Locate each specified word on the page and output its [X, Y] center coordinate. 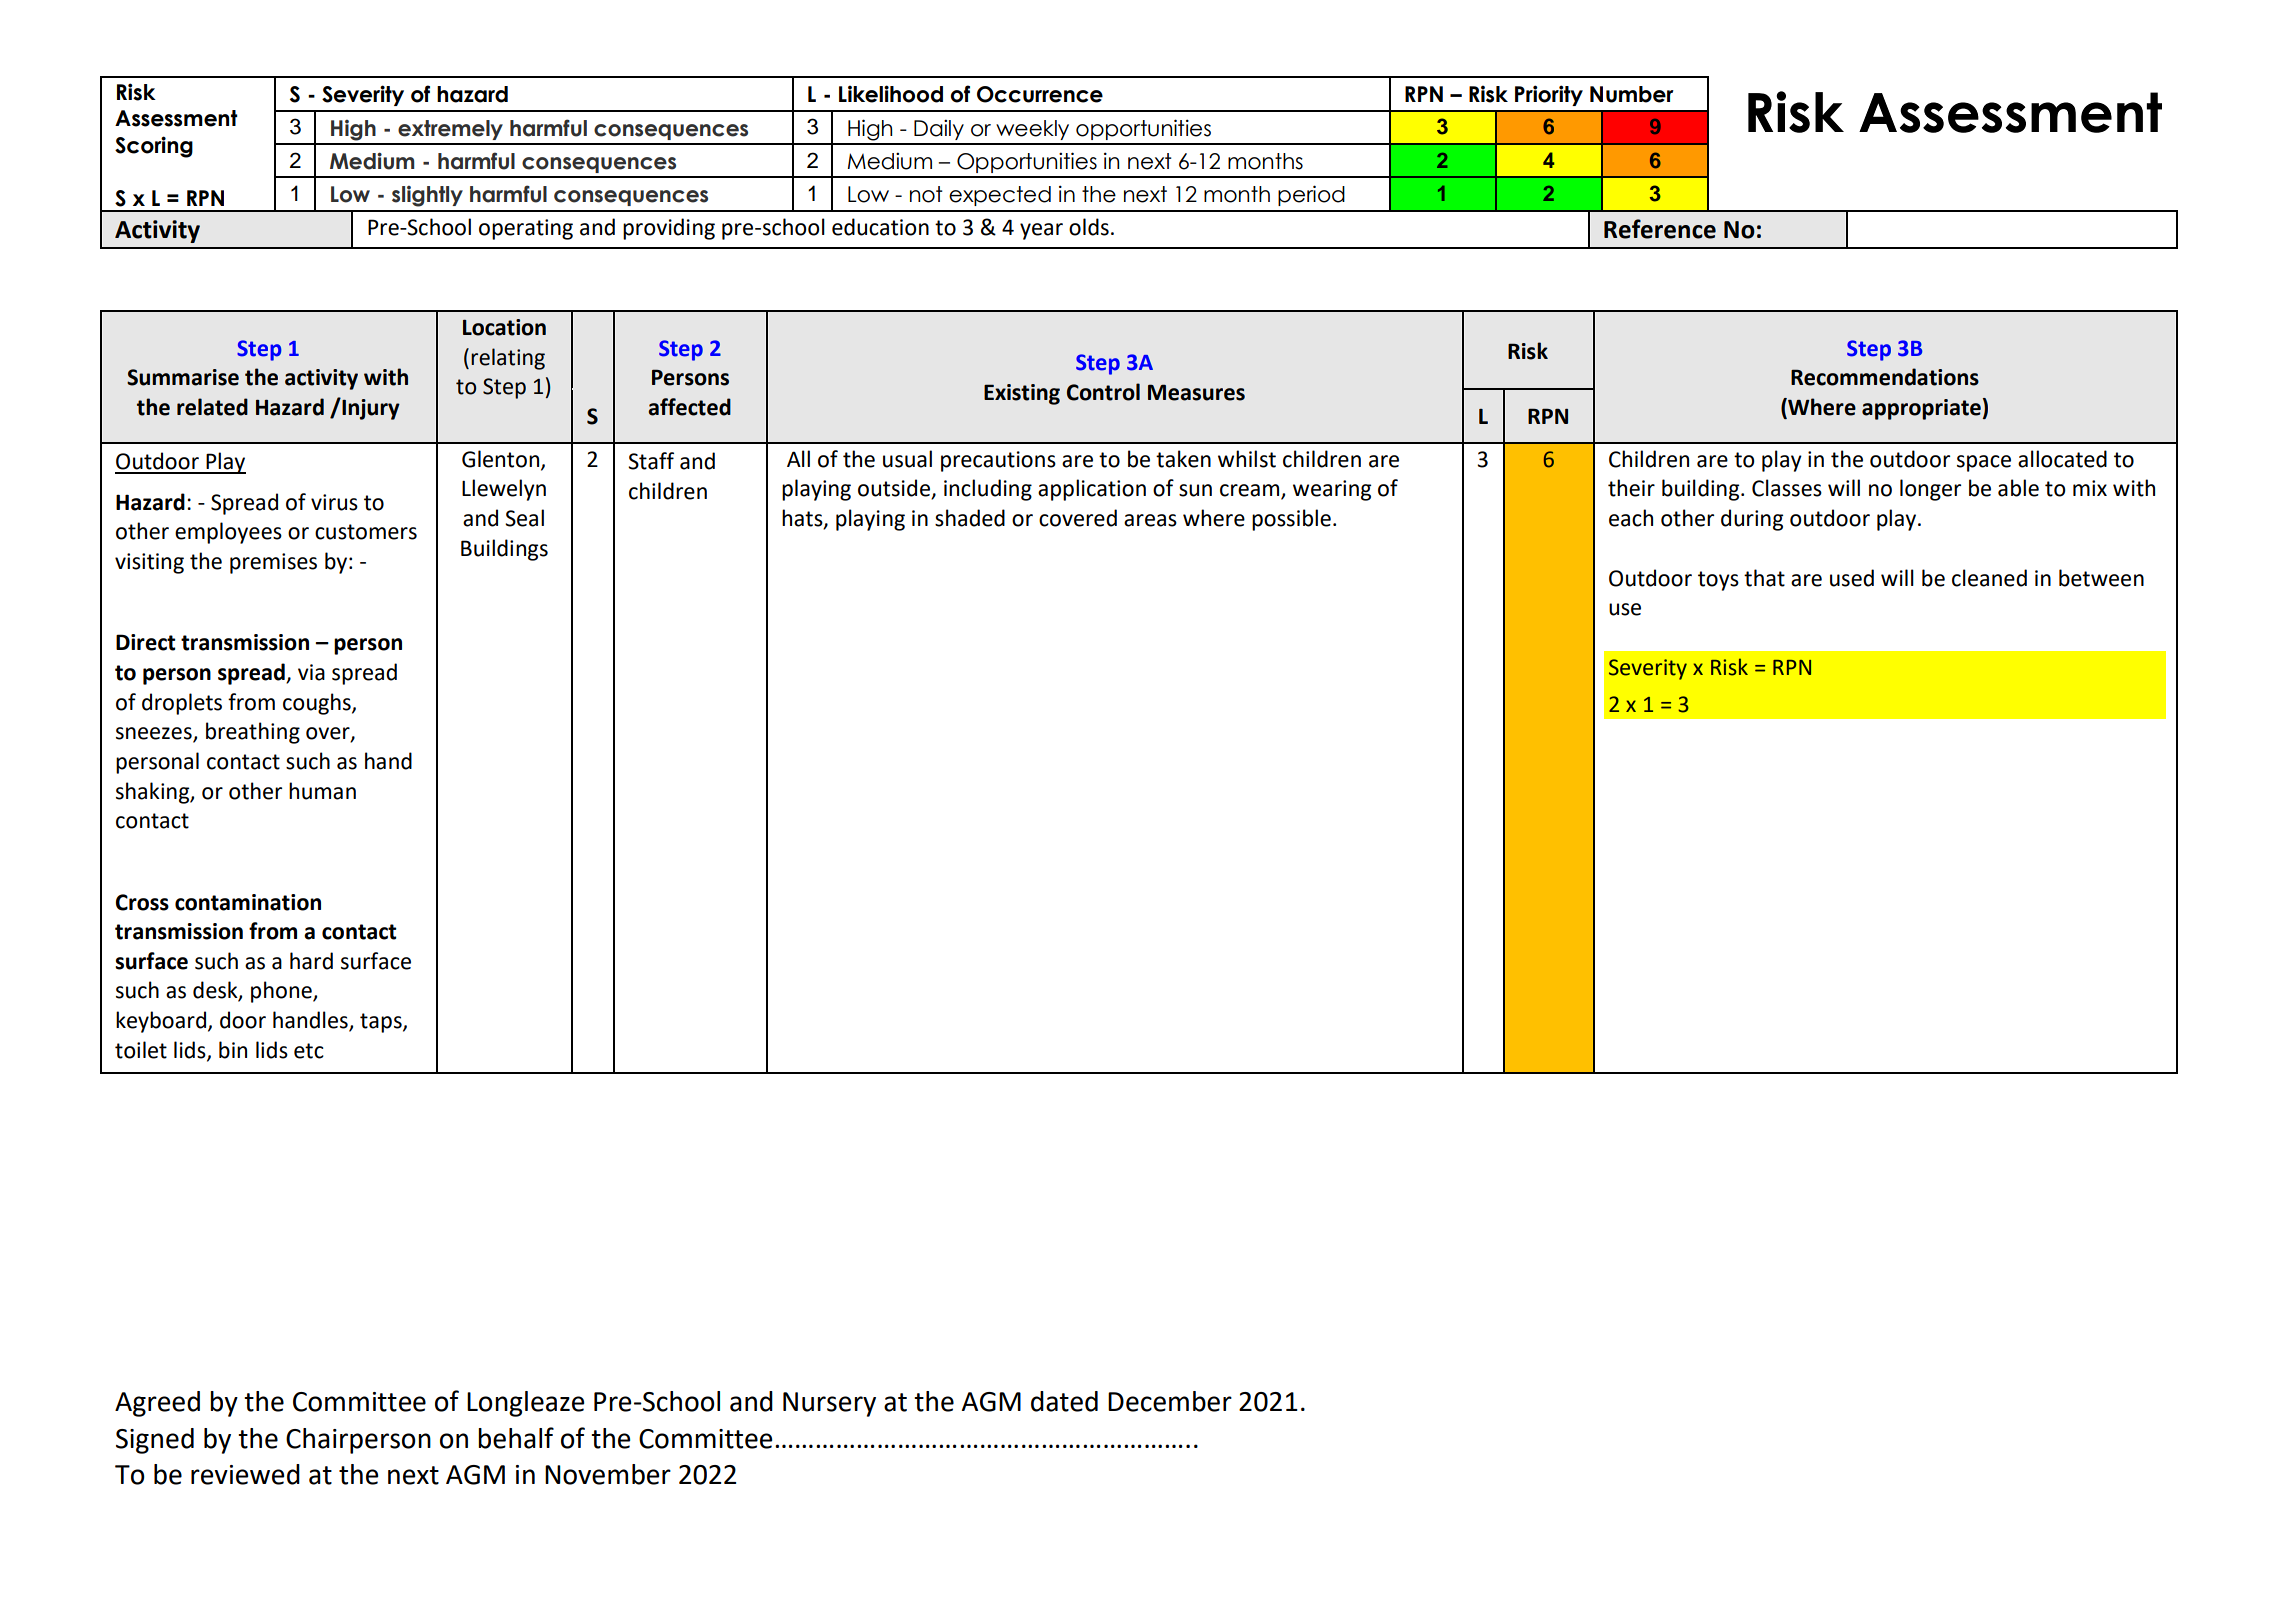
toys [1718, 581]
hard [311, 961]
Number [1632, 94]
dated [1064, 1401]
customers [366, 532]
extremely [450, 130]
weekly [1032, 130]
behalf [516, 1438]
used [1852, 578]
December [1170, 1401]
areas [1150, 520]
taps [382, 1023]
